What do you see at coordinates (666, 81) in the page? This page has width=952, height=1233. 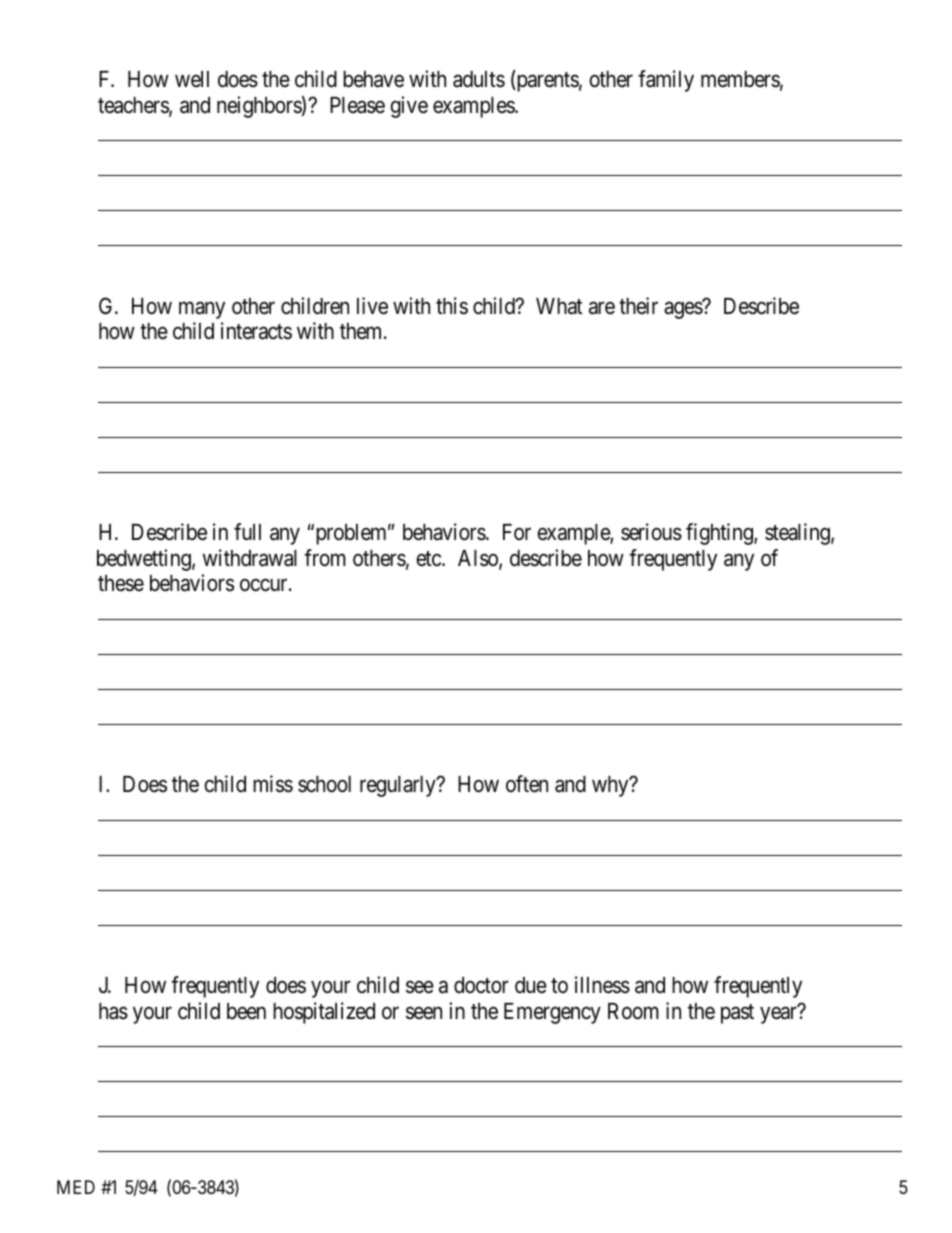 I see `family` at bounding box center [666, 81].
